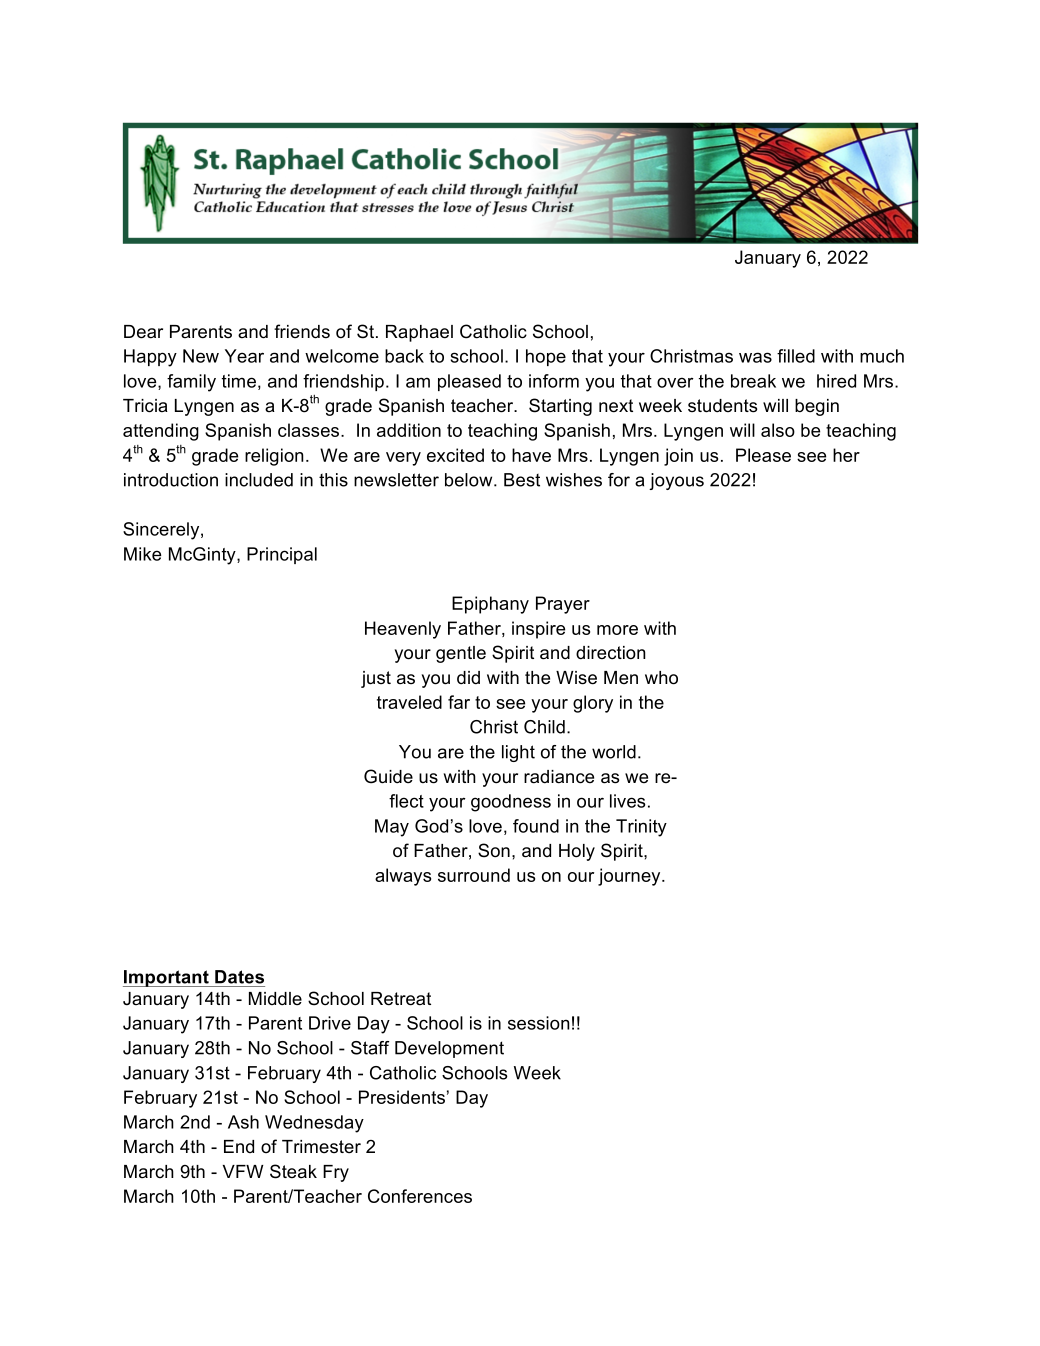 The width and height of the screenshot is (1040, 1346). What do you see at coordinates (282, 555) in the screenshot?
I see `Principal` at bounding box center [282, 555].
